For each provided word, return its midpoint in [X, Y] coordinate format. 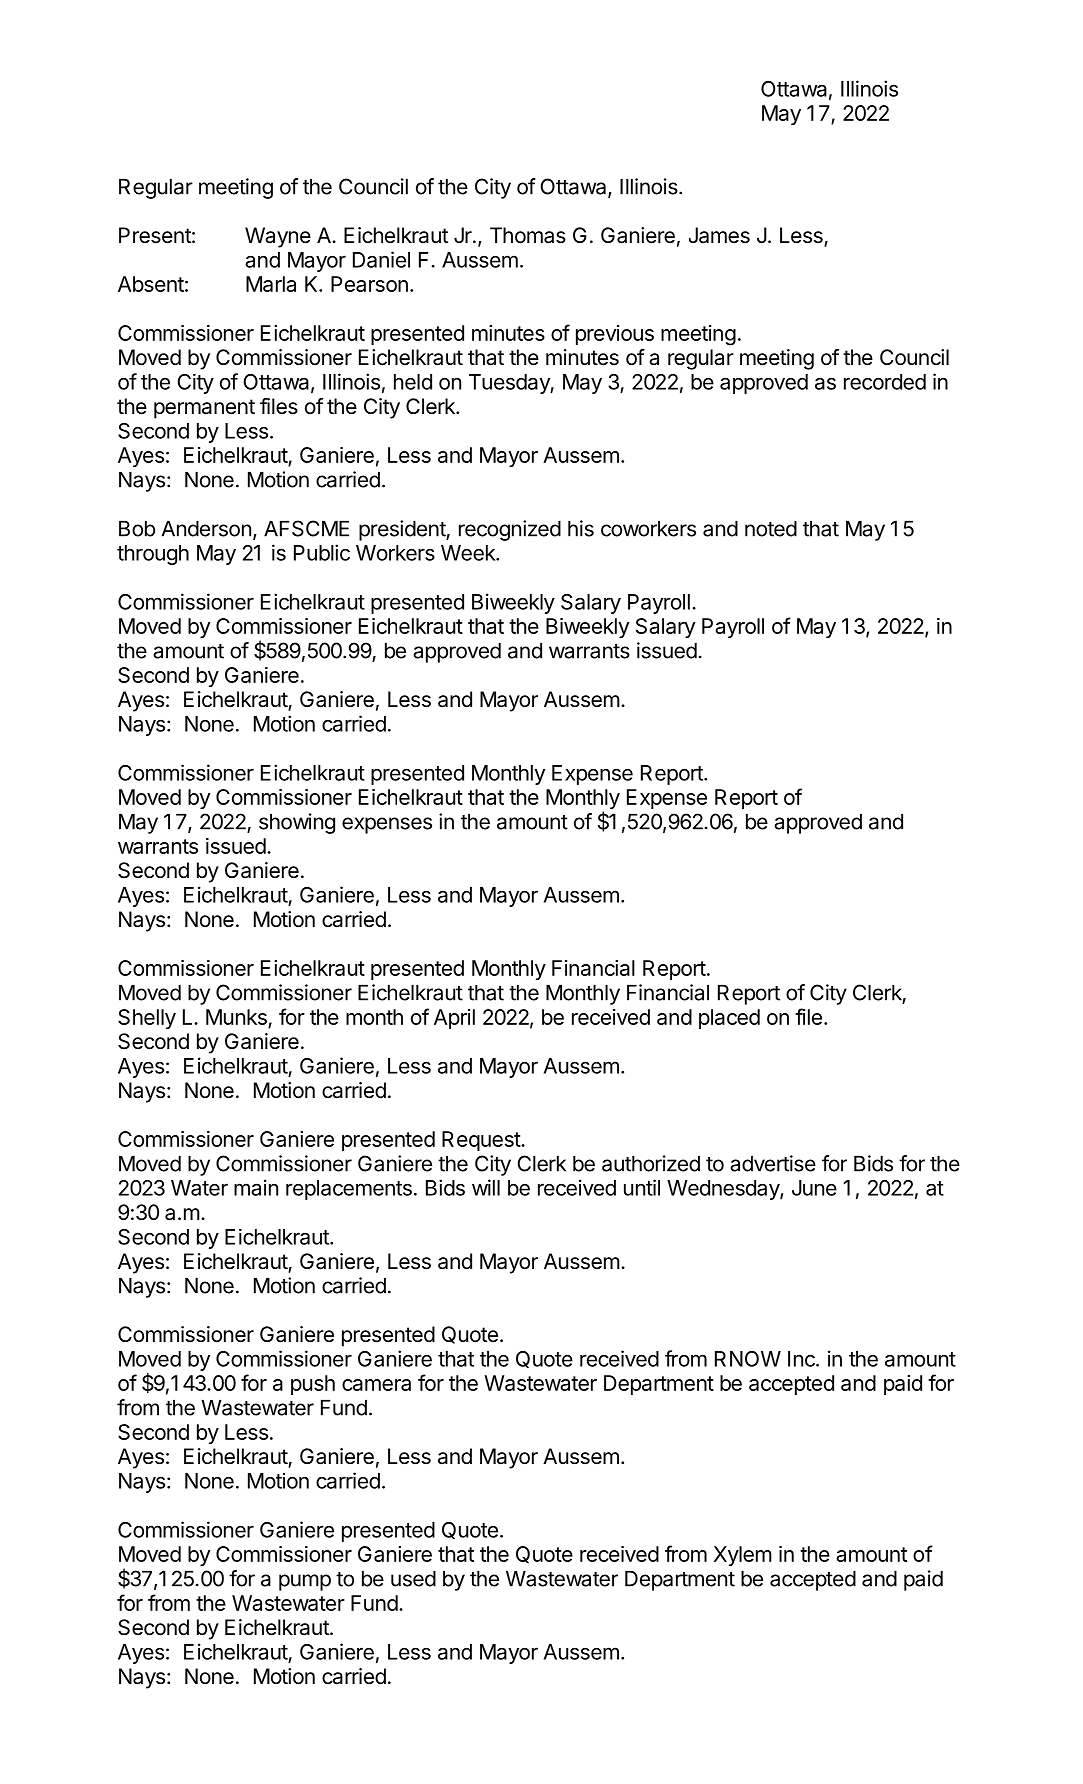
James [719, 235]
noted [771, 528]
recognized [510, 530]
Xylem [743, 1556]
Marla [271, 284]
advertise [773, 1163]
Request [482, 1141]
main [256, 1187]
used [413, 1578]
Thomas [528, 235]
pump [305, 1582]
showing [297, 823]
